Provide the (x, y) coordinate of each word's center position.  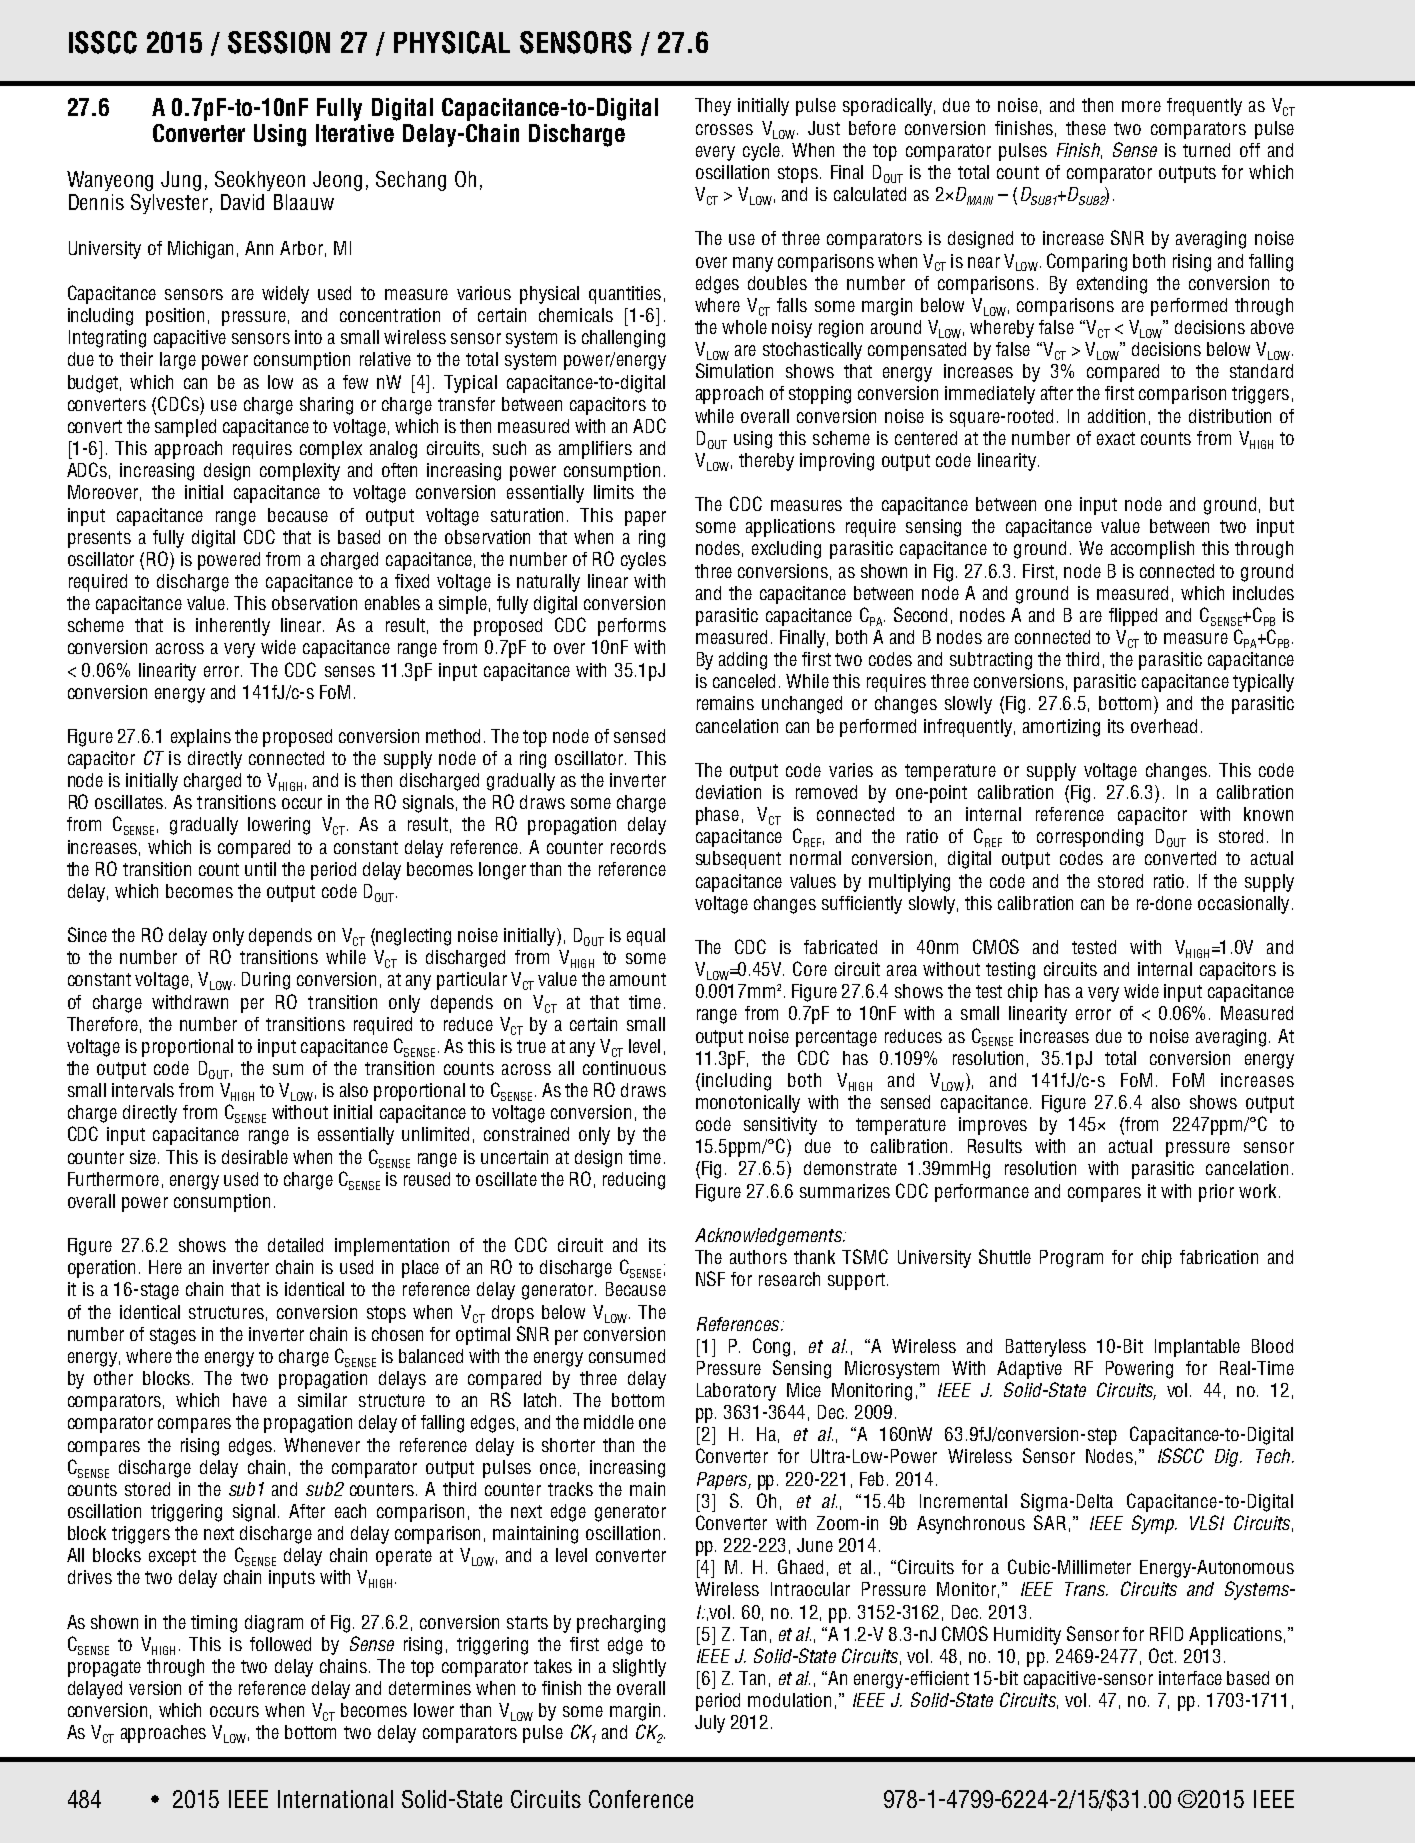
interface (1190, 1678)
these (1086, 128)
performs (632, 627)
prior (1216, 1193)
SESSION (279, 42)
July (710, 1724)
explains (201, 738)
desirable (255, 1157)
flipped (1133, 617)
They (713, 107)
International (335, 1799)
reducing (634, 1181)
